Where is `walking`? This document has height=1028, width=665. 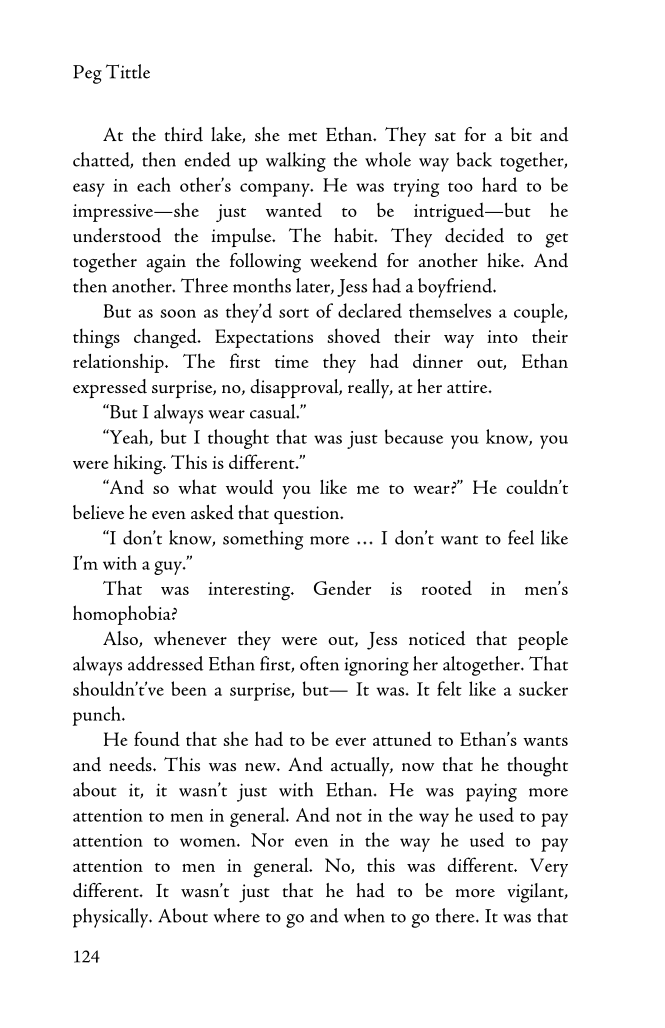 walking is located at coordinates (296, 162).
